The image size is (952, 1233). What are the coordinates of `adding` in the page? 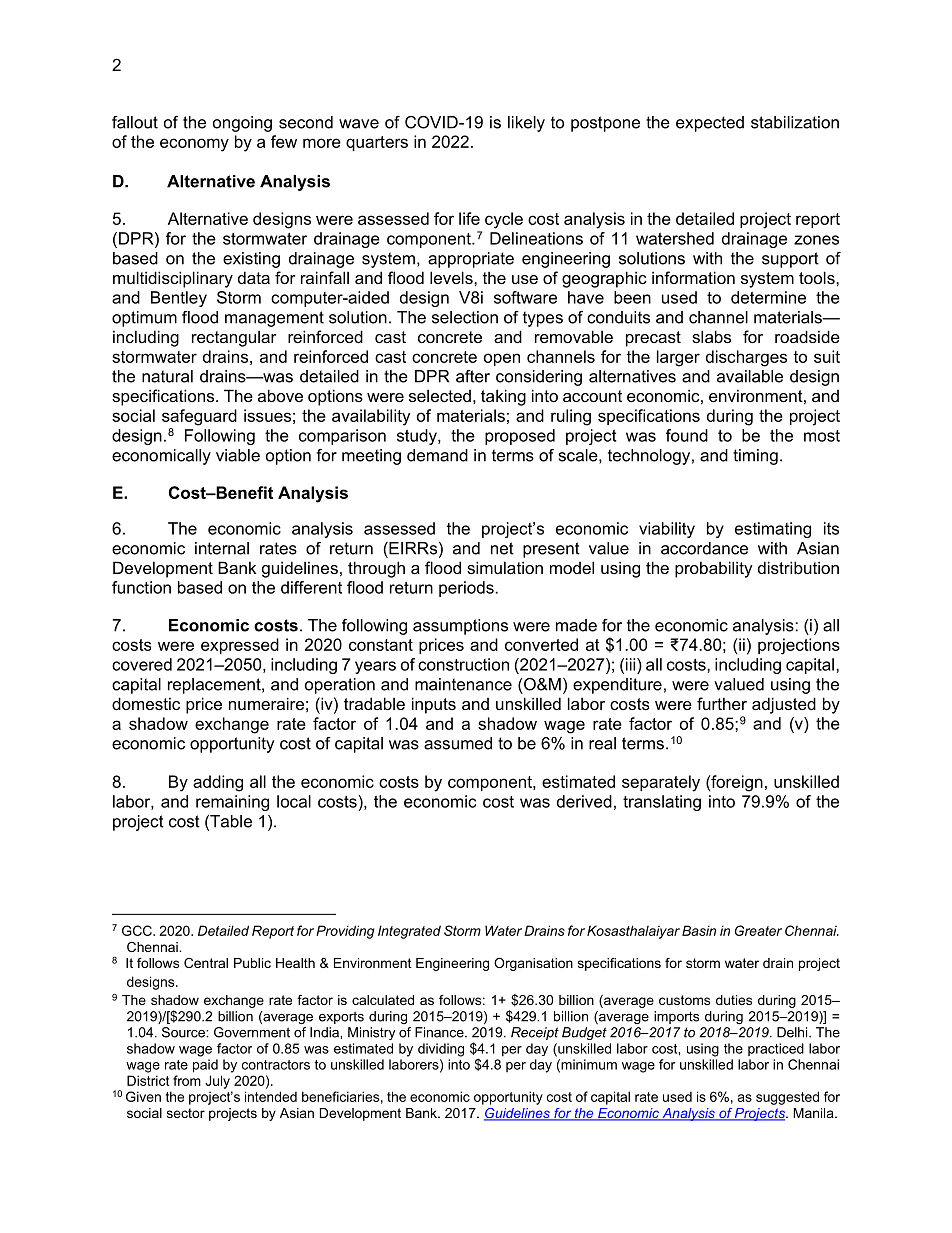 It's located at (218, 783).
